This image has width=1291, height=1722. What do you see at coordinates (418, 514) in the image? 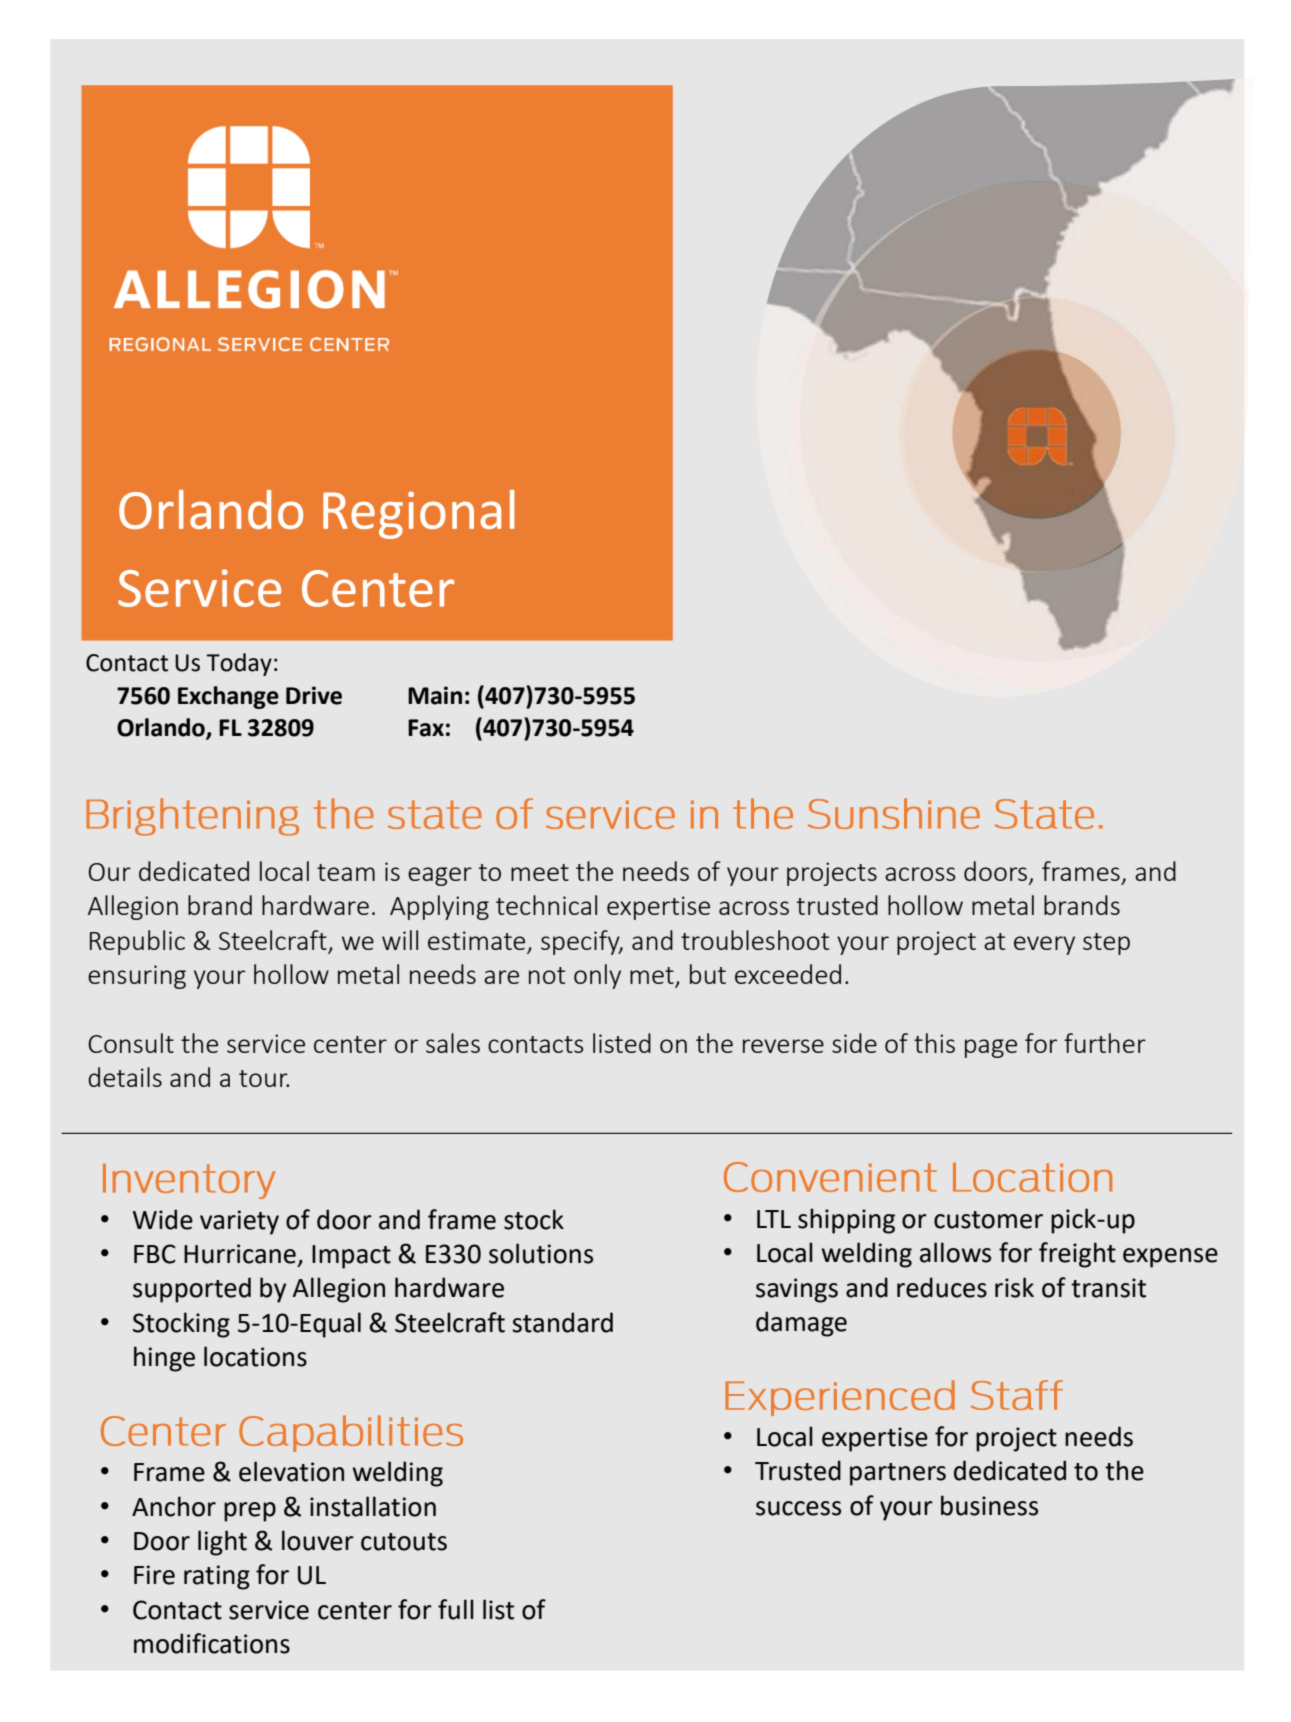
I see `Regional` at bounding box center [418, 514].
